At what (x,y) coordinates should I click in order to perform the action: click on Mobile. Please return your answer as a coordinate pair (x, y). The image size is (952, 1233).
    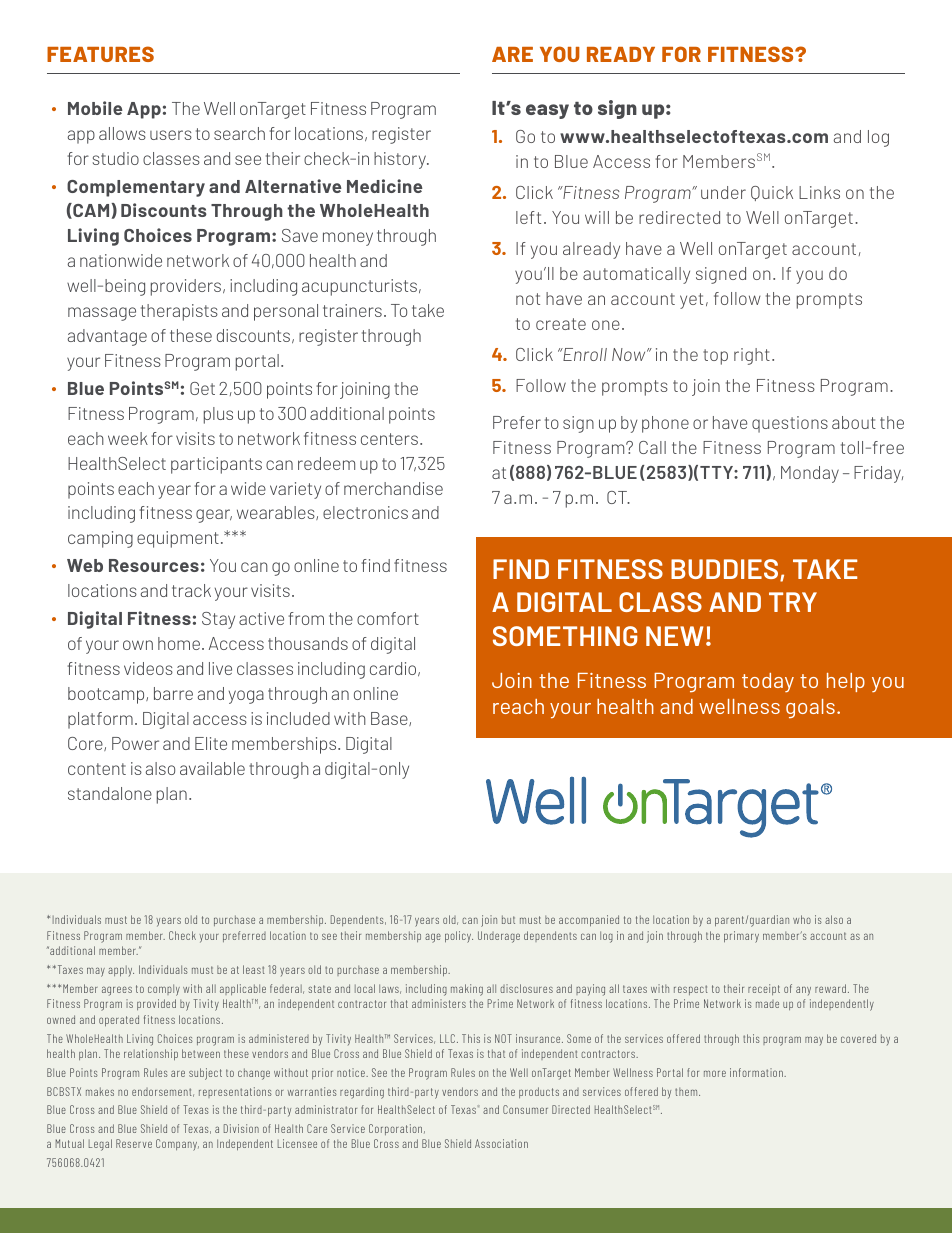
    Looking at the image, I should click on (95, 108).
